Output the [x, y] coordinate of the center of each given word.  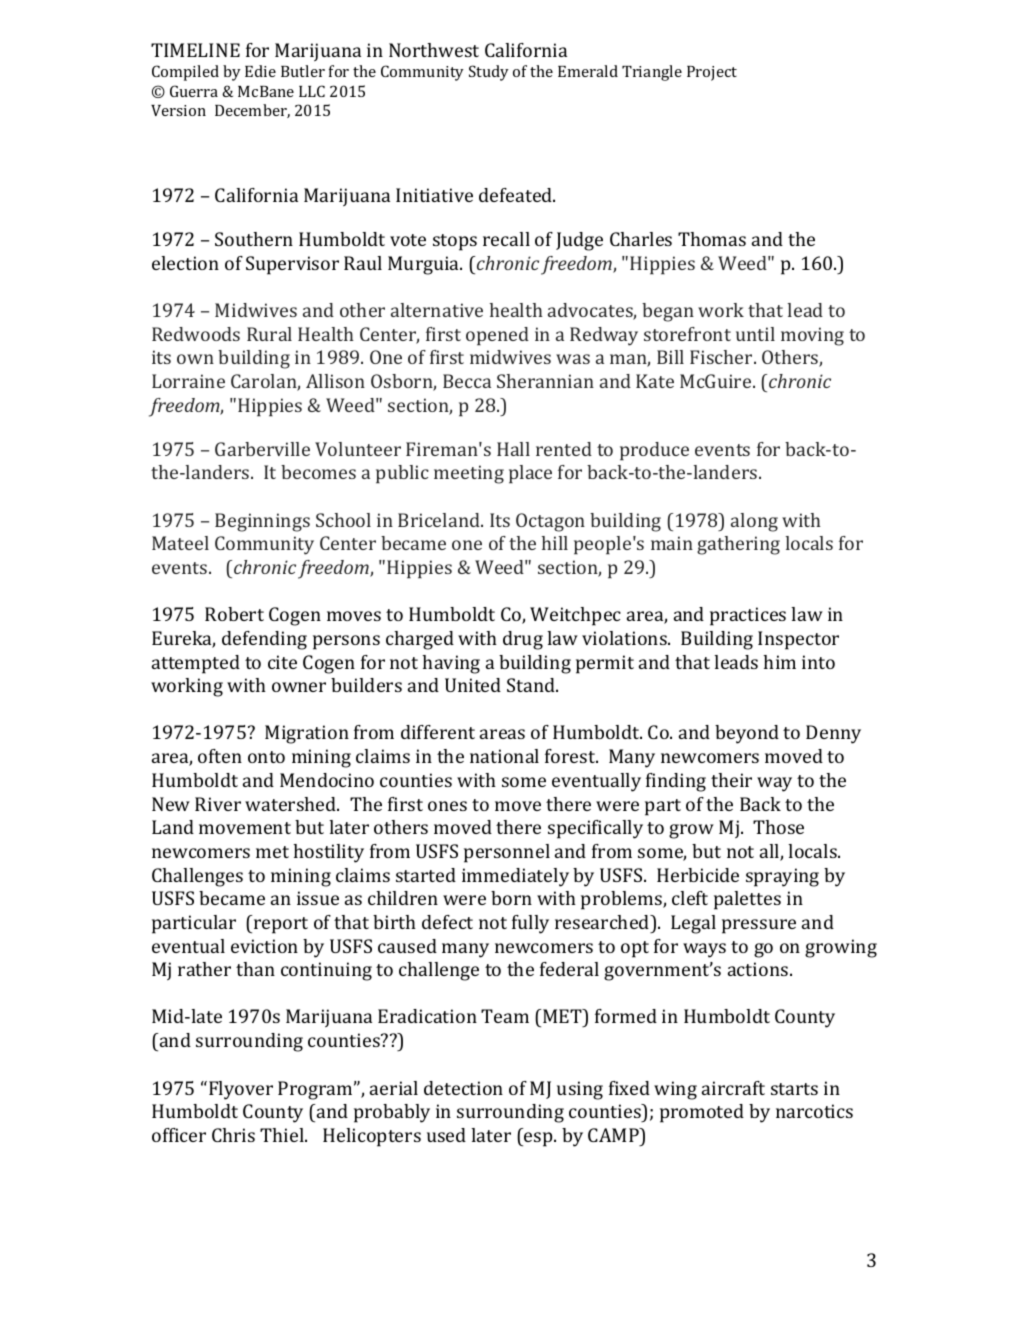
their [731, 780]
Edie [260, 71]
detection [463, 1088]
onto [266, 757]
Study [489, 73]
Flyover [241, 1090]
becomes [318, 472]
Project [712, 73]
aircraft [733, 1088]
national [504, 756]
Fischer [722, 357]
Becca [467, 381]
